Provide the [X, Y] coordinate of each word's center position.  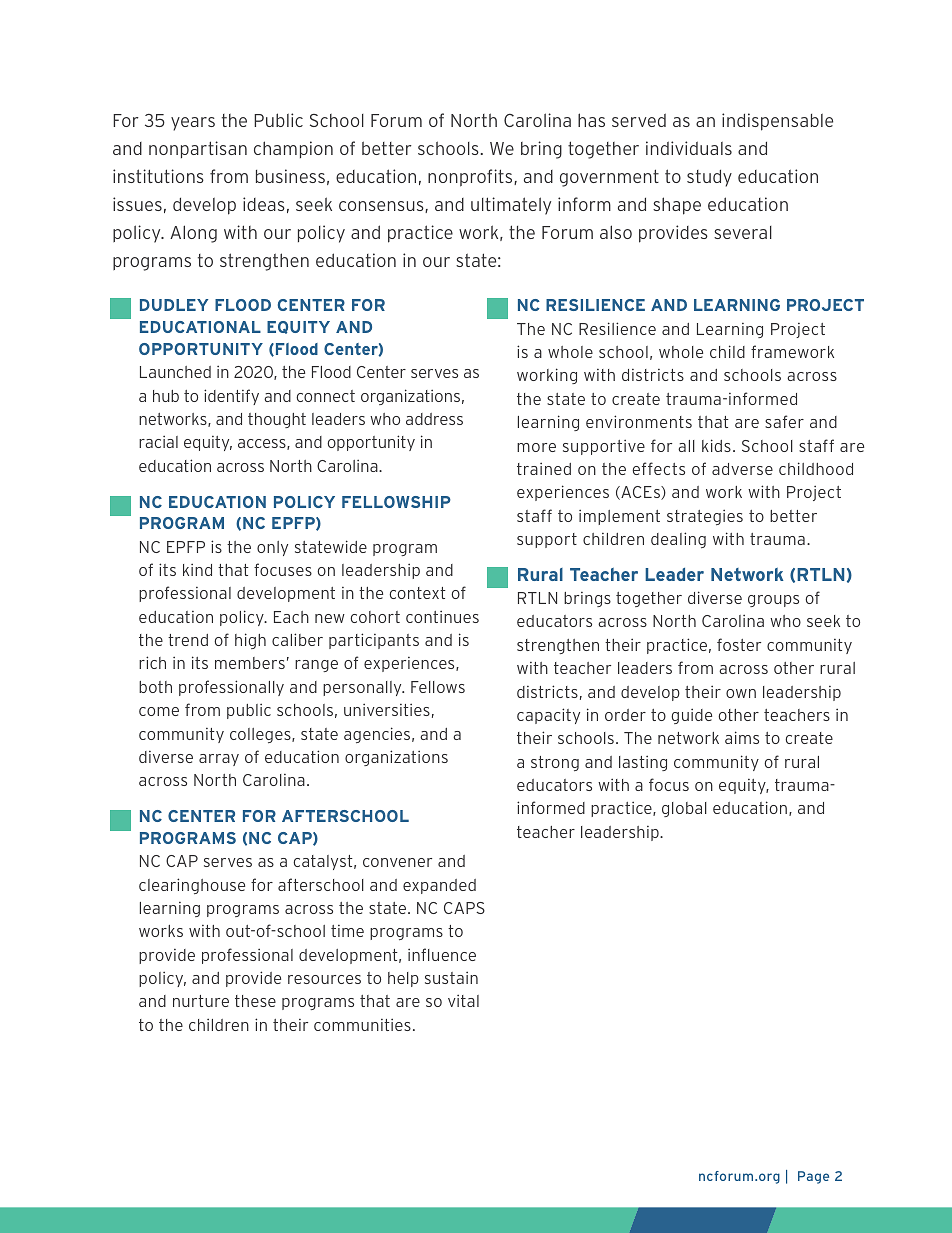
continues [442, 616]
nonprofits [471, 178]
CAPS [464, 908]
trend [188, 640]
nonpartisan [198, 149]
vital [463, 1000]
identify [231, 397]
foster [739, 644]
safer [784, 421]
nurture [201, 1001]
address [434, 419]
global [684, 809]
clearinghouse [192, 886]
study [709, 178]
